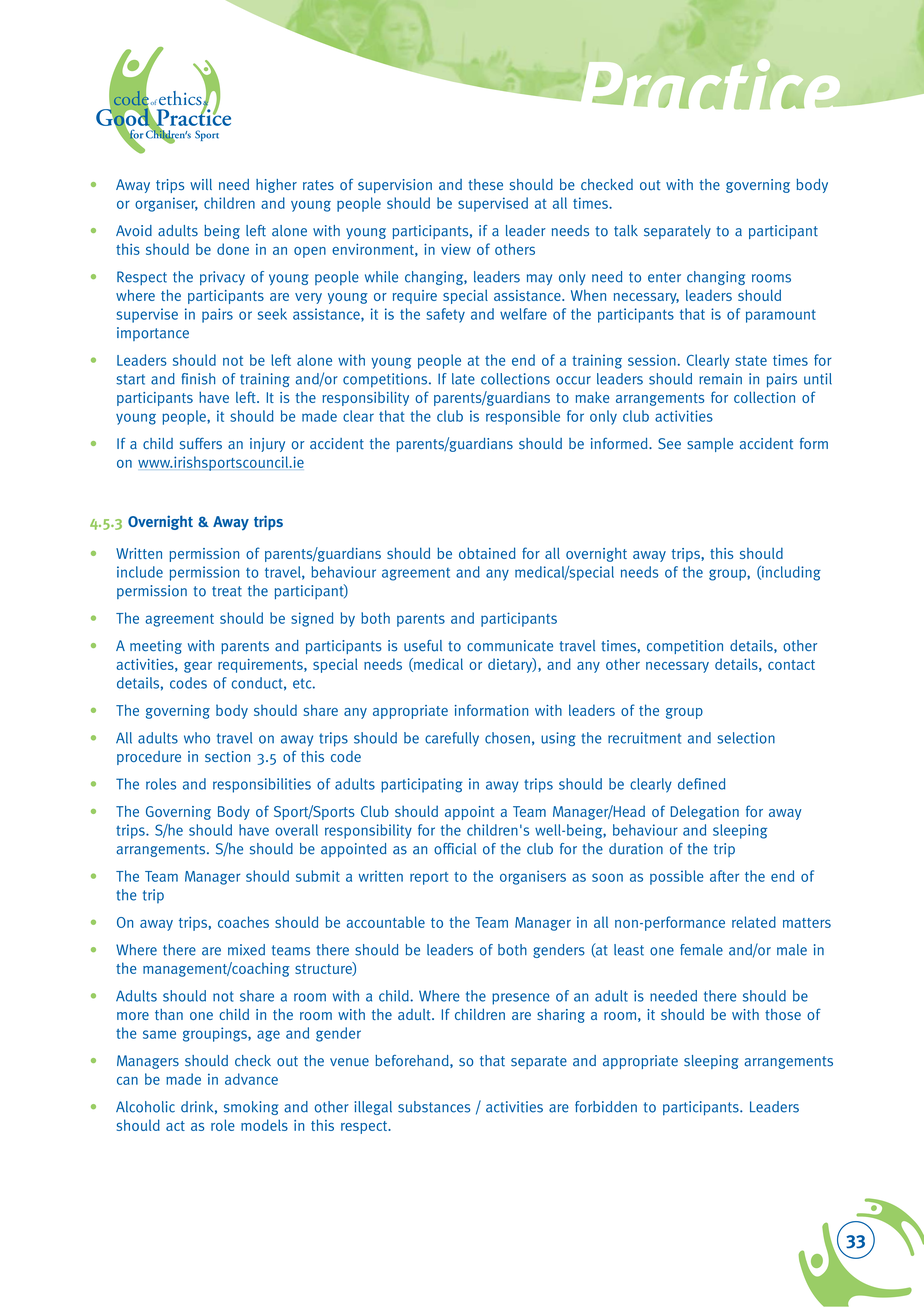 The height and width of the screenshot is (1307, 924). Describe the element at coordinates (198, 667) in the screenshot. I see `gear` at that location.
